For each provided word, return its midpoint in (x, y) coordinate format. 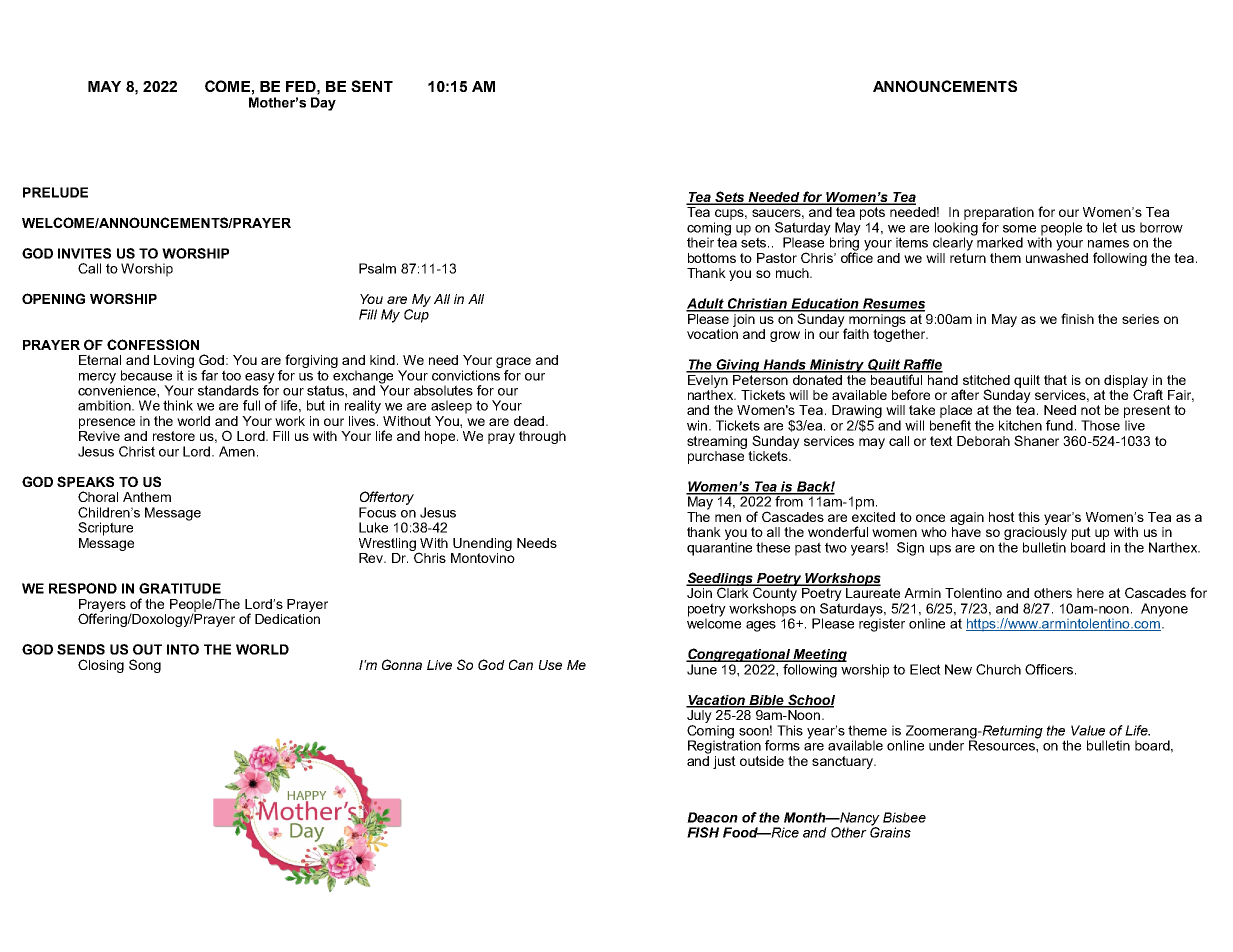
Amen (237, 451)
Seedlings (720, 580)
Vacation (717, 701)
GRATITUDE (180, 588)
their (700, 242)
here (1090, 593)
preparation (999, 213)
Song (145, 666)
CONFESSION (153, 344)
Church (998, 669)
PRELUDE (55, 192)
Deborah (983, 441)
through (542, 437)
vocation (712, 332)
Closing (101, 666)
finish (1077, 318)
